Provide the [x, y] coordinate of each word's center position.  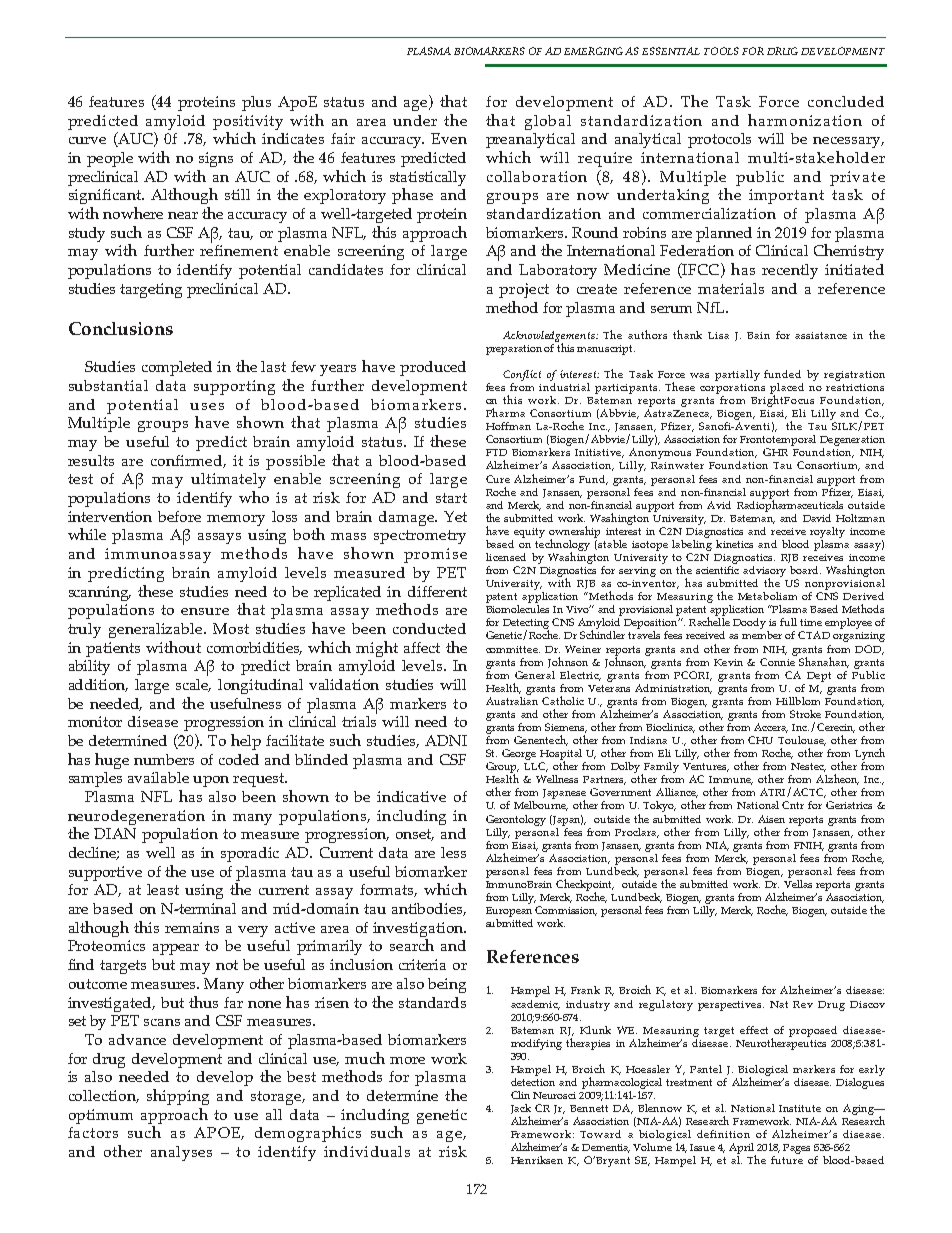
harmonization [805, 120]
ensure [205, 611]
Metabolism [767, 596]
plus [256, 103]
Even [449, 138]
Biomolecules [517, 609]
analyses [181, 1153]
